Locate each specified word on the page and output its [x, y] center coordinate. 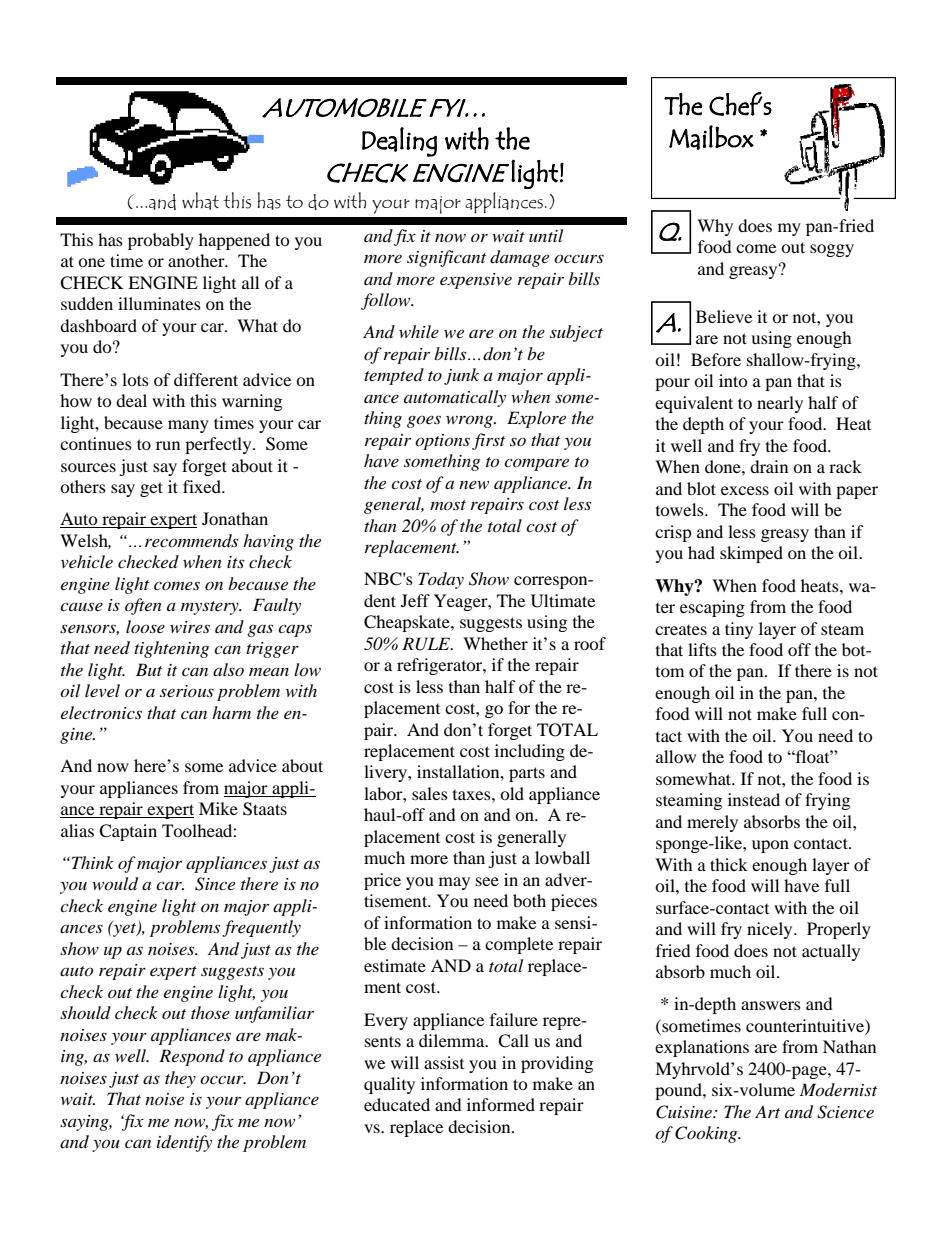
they [180, 1079]
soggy [832, 250]
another [197, 260]
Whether [495, 643]
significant [446, 258]
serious [187, 691]
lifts [702, 649]
